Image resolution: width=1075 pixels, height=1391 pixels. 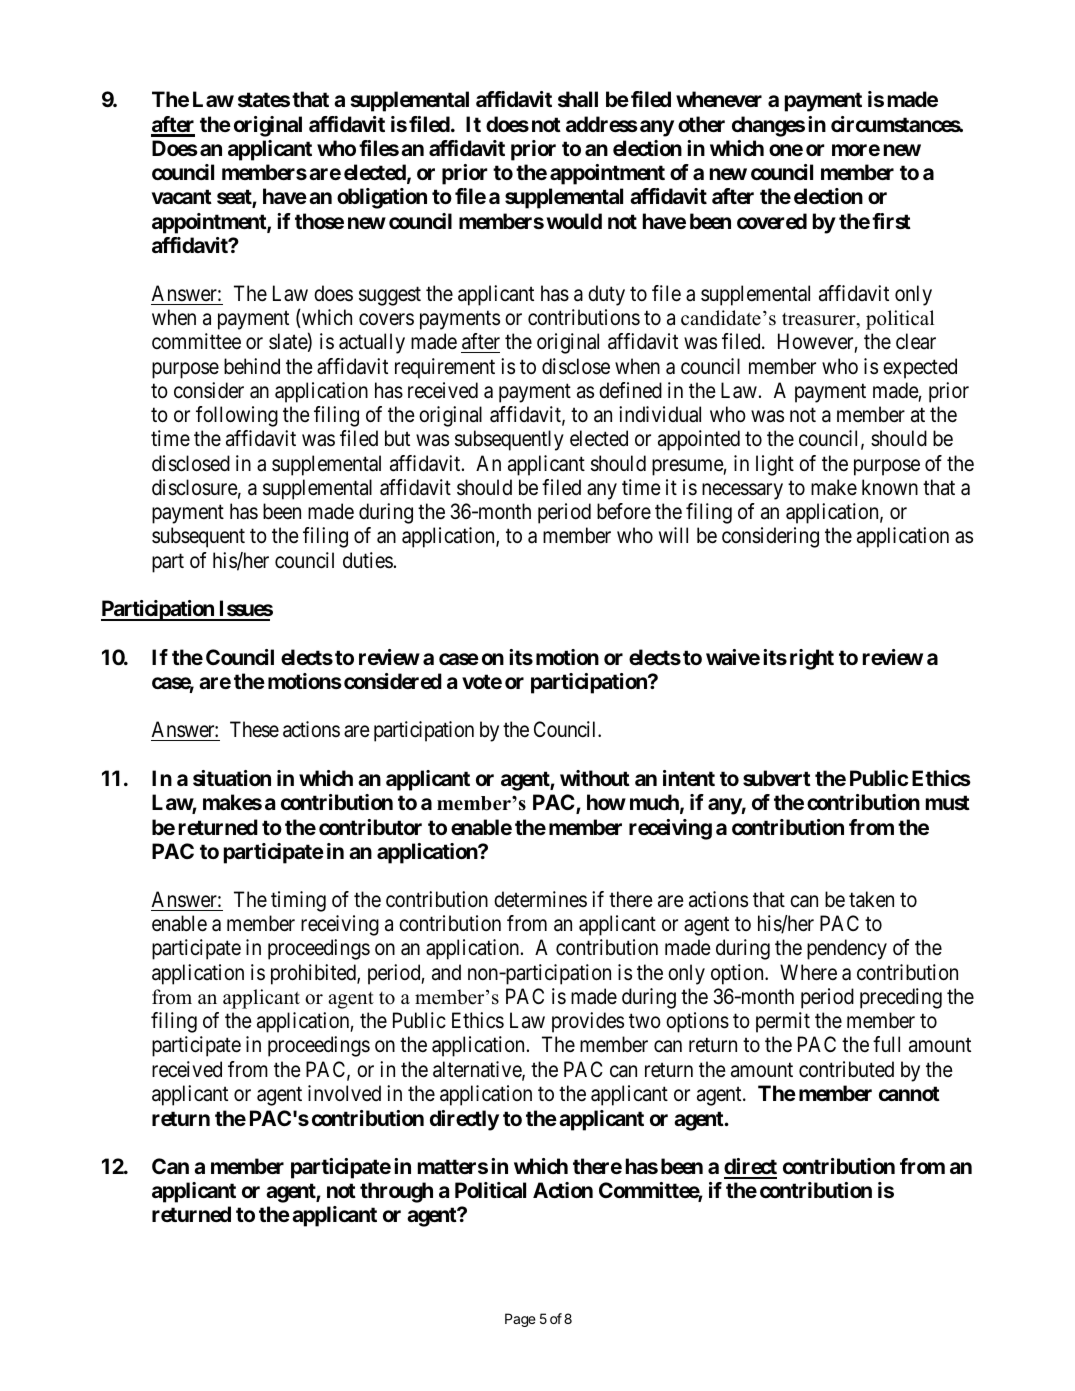 I want to click on following, so click(x=237, y=416).
